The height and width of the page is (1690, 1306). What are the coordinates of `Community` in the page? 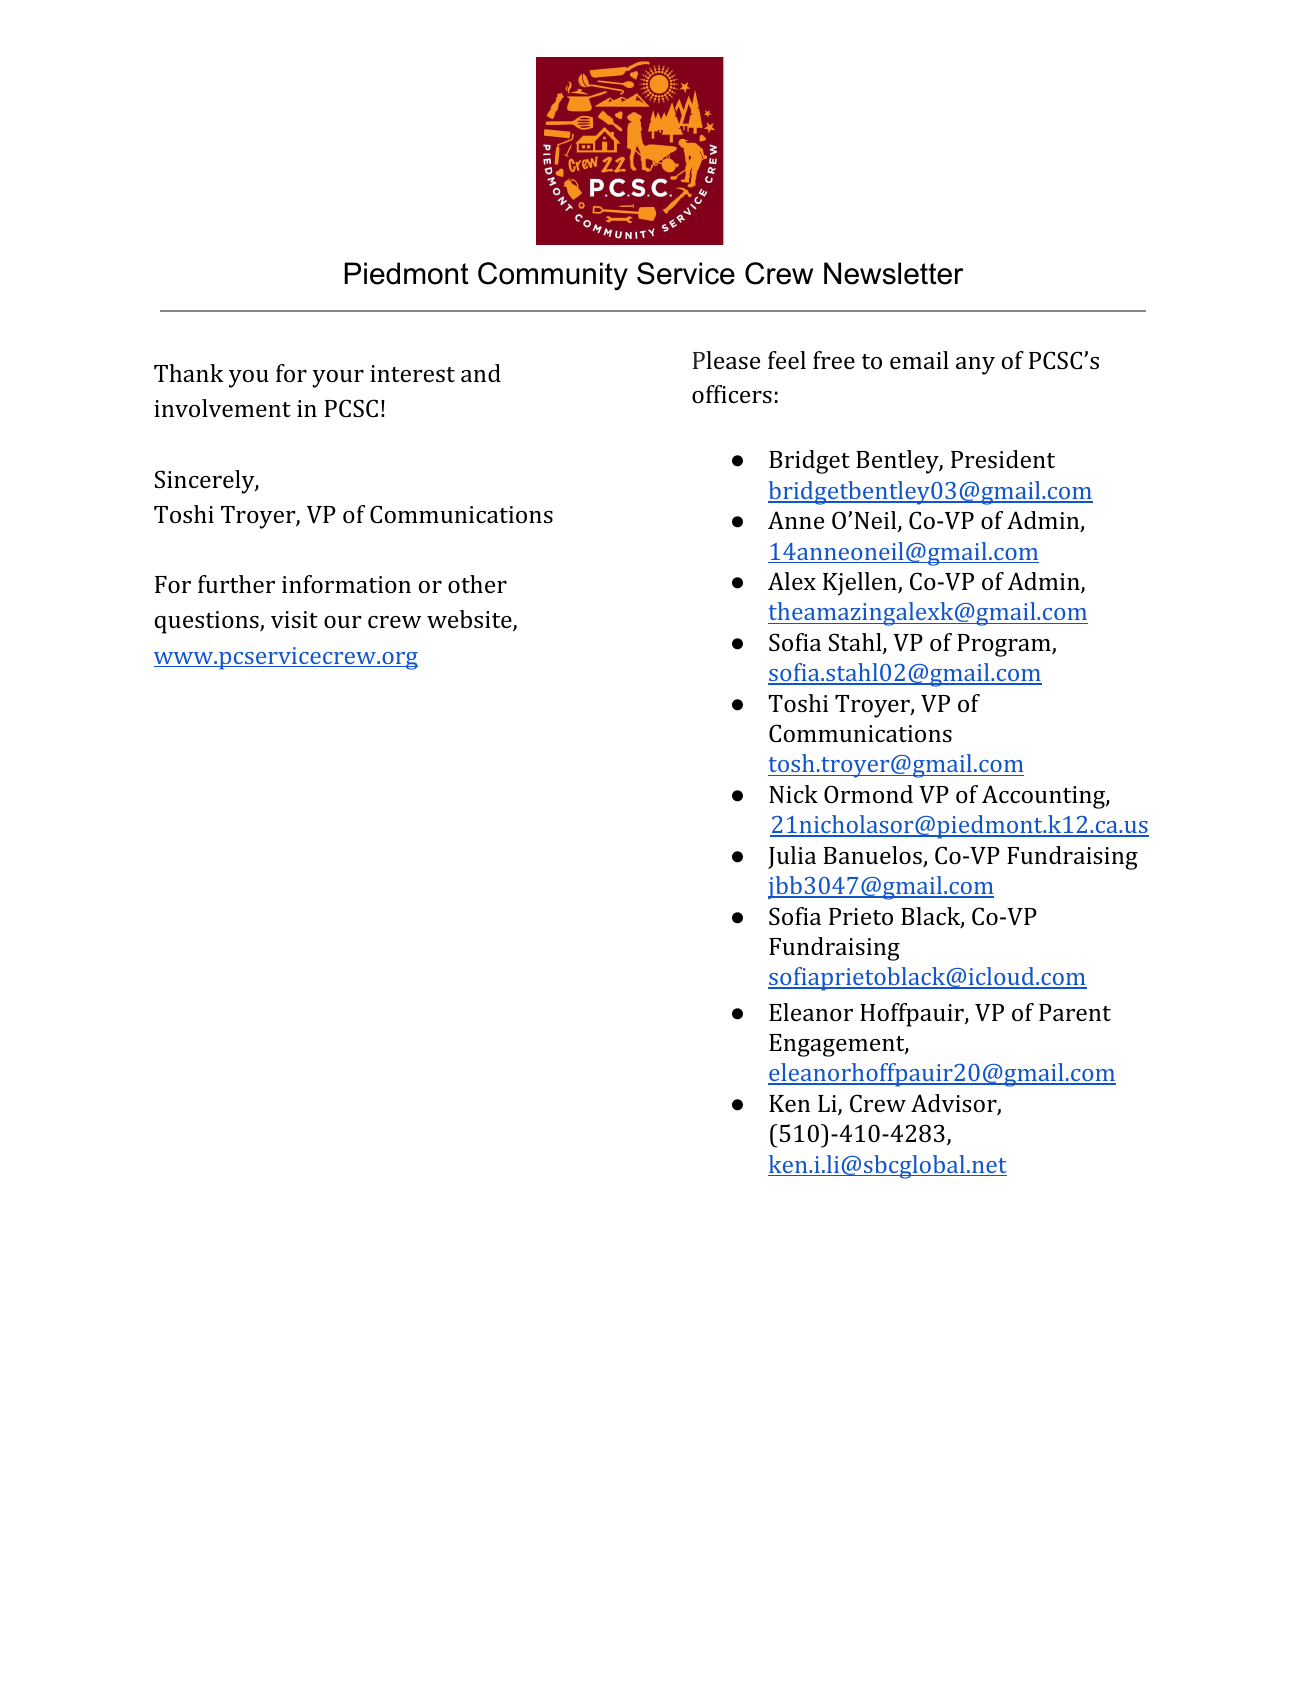 It's located at (553, 276).
